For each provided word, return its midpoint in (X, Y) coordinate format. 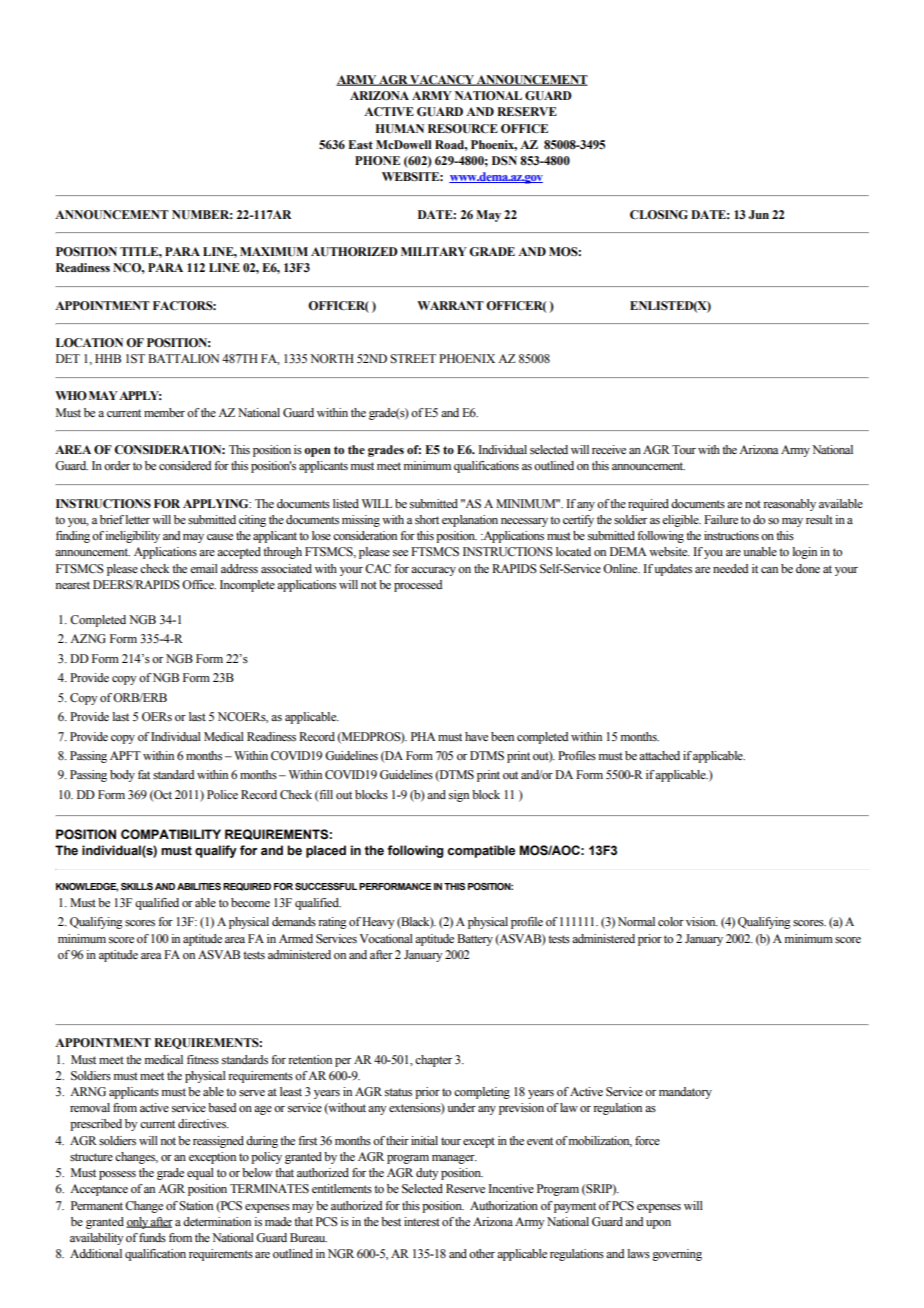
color (671, 921)
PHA (423, 736)
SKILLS (137, 886)
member (164, 412)
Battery (475, 940)
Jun (758, 214)
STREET (413, 359)
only (138, 1223)
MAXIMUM (274, 252)
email (204, 568)
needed (730, 568)
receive (609, 449)
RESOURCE (463, 129)
